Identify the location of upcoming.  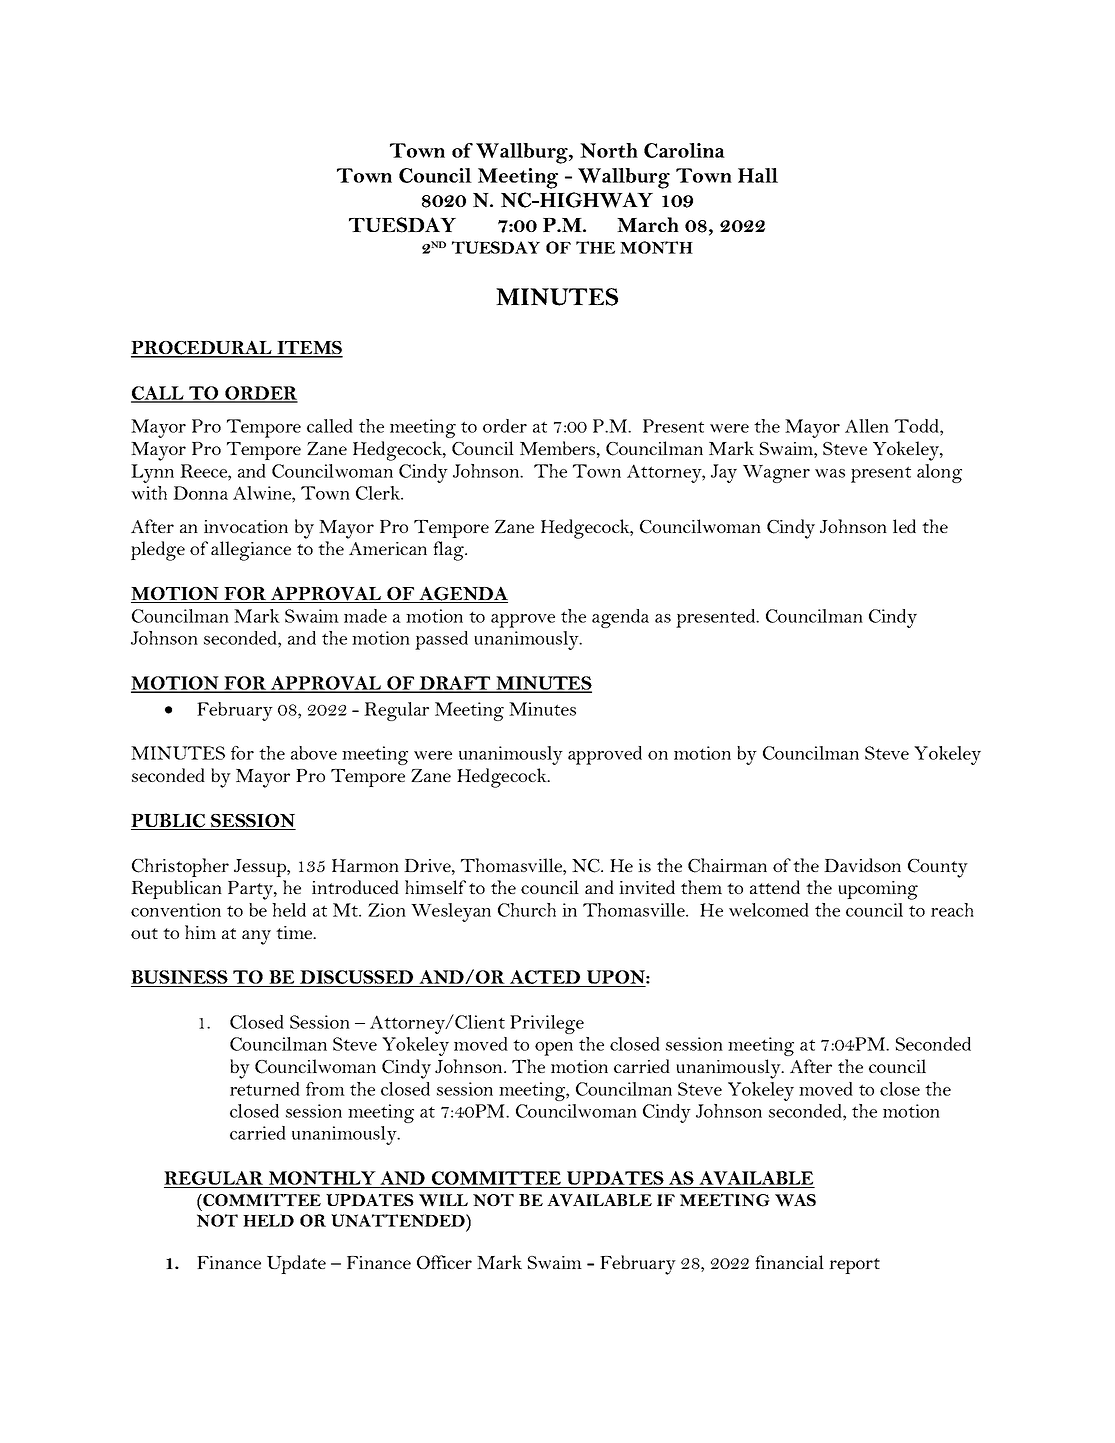
(878, 890).
